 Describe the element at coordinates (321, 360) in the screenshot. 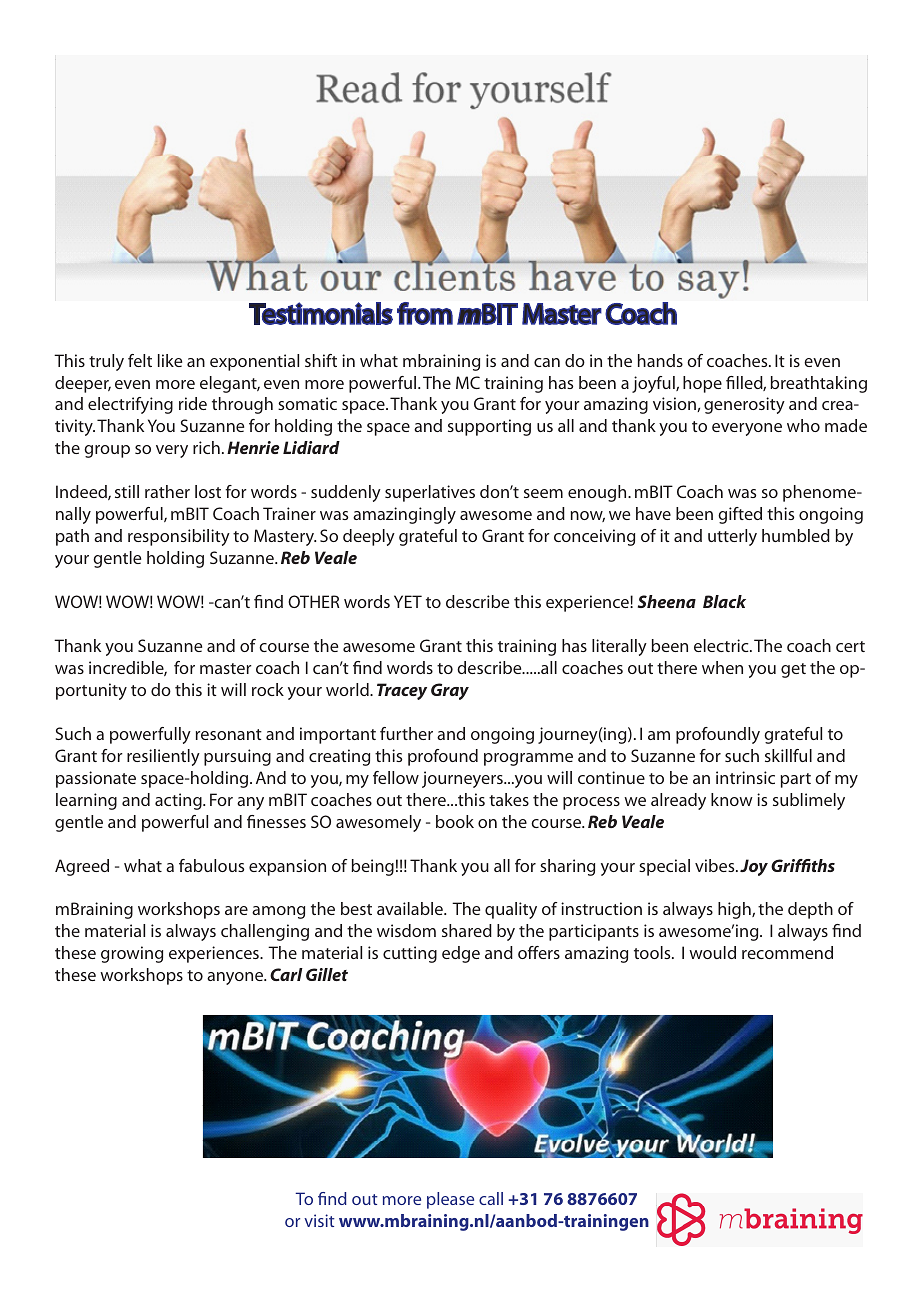

I see `shift` at that location.
